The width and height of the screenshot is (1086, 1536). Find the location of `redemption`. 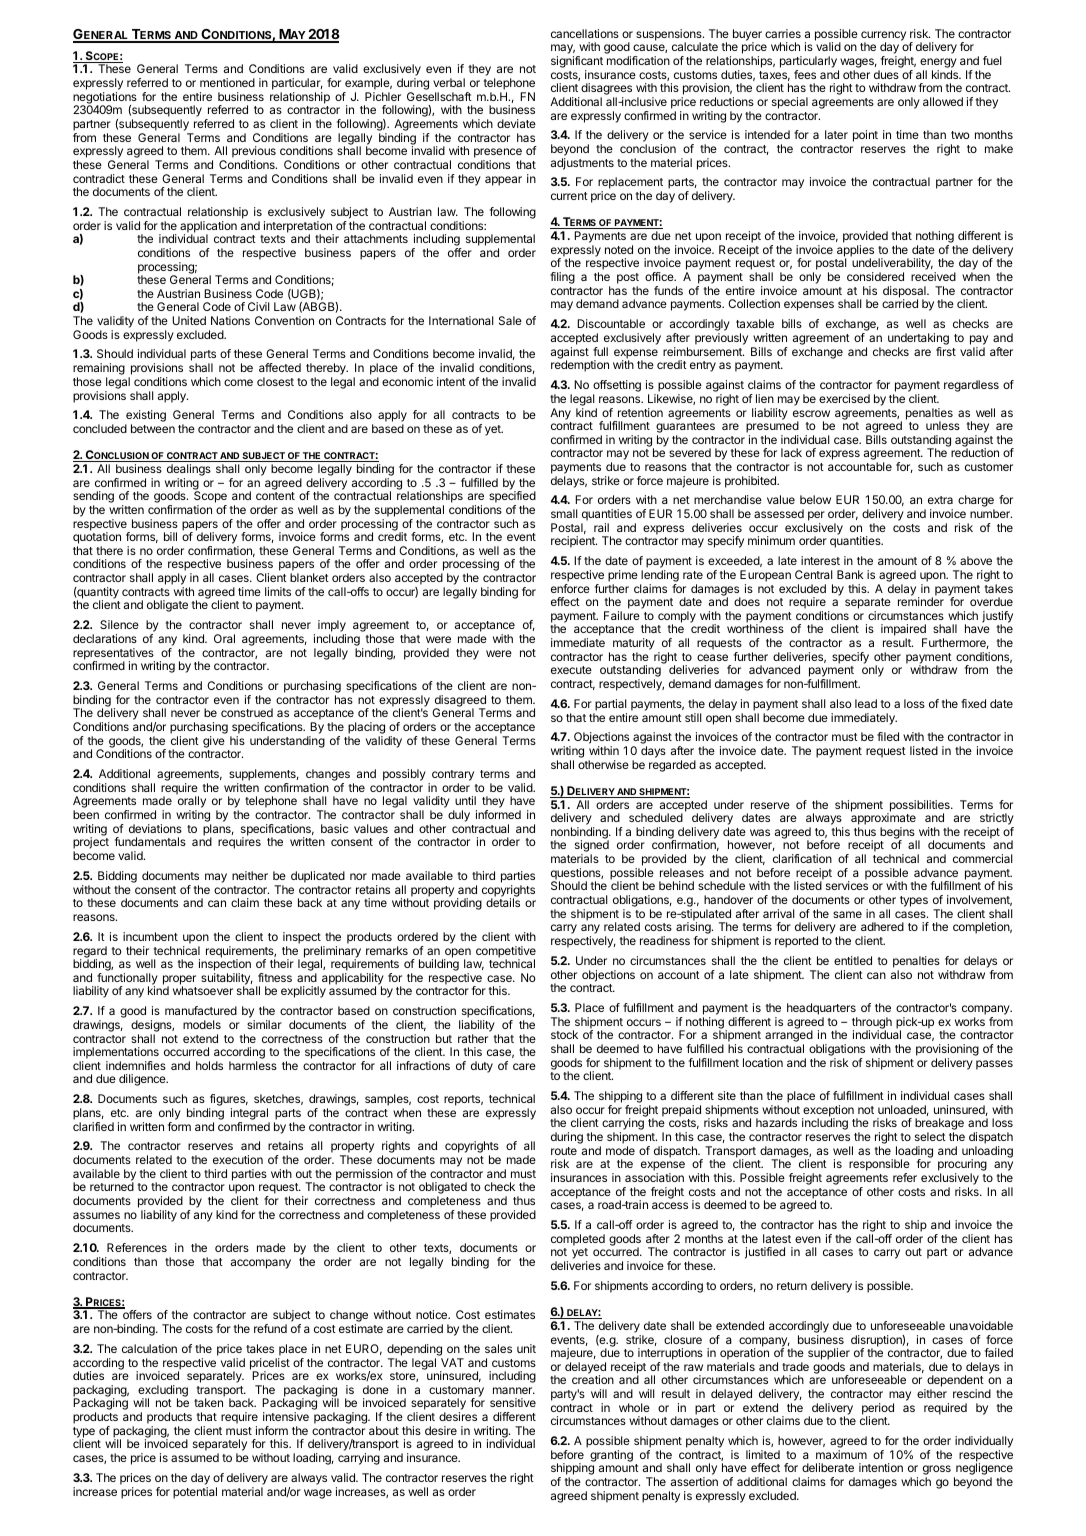

redemption is located at coordinates (580, 366).
